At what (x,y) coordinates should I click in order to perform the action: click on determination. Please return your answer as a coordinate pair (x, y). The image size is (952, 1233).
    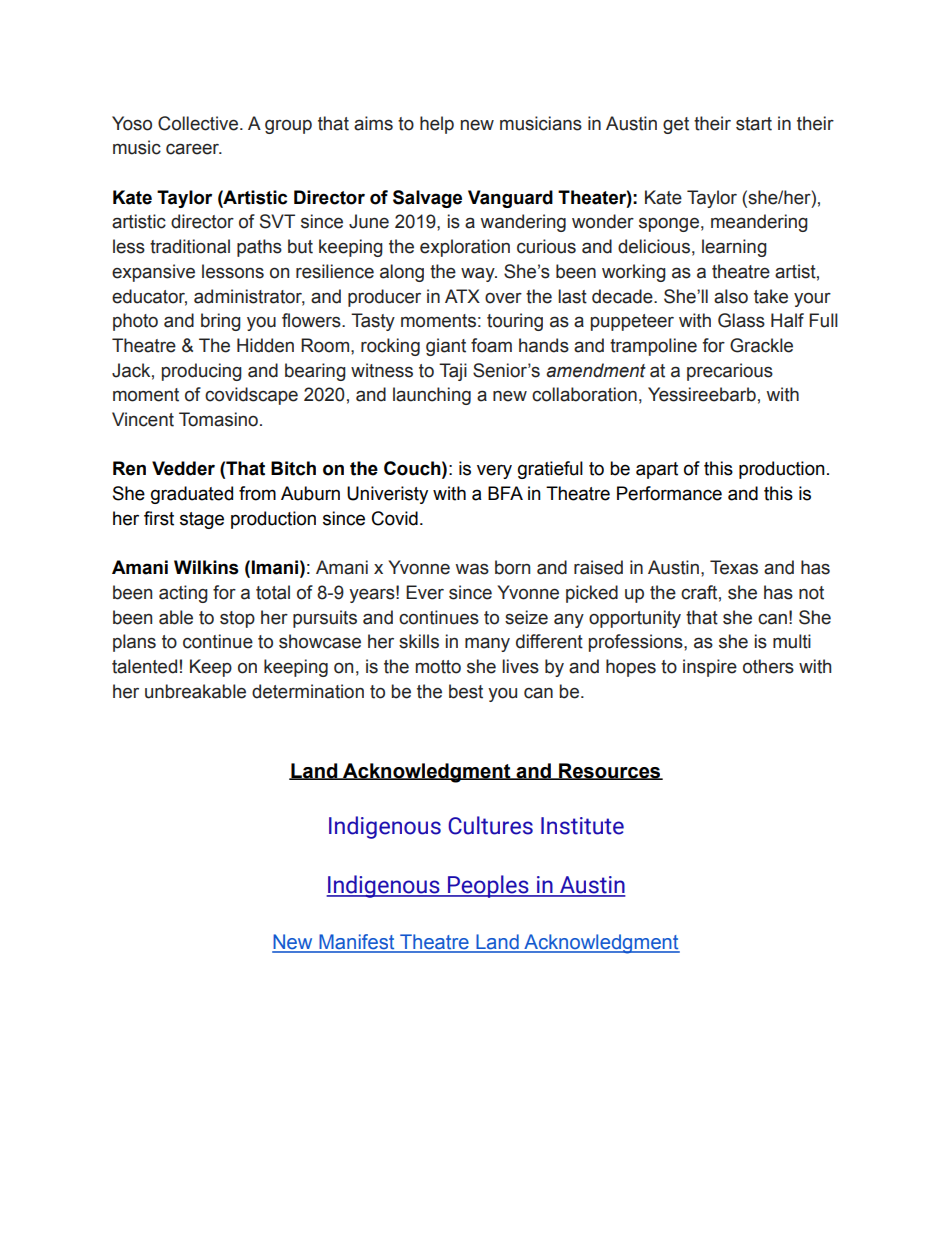
    Looking at the image, I should click on (308, 691).
